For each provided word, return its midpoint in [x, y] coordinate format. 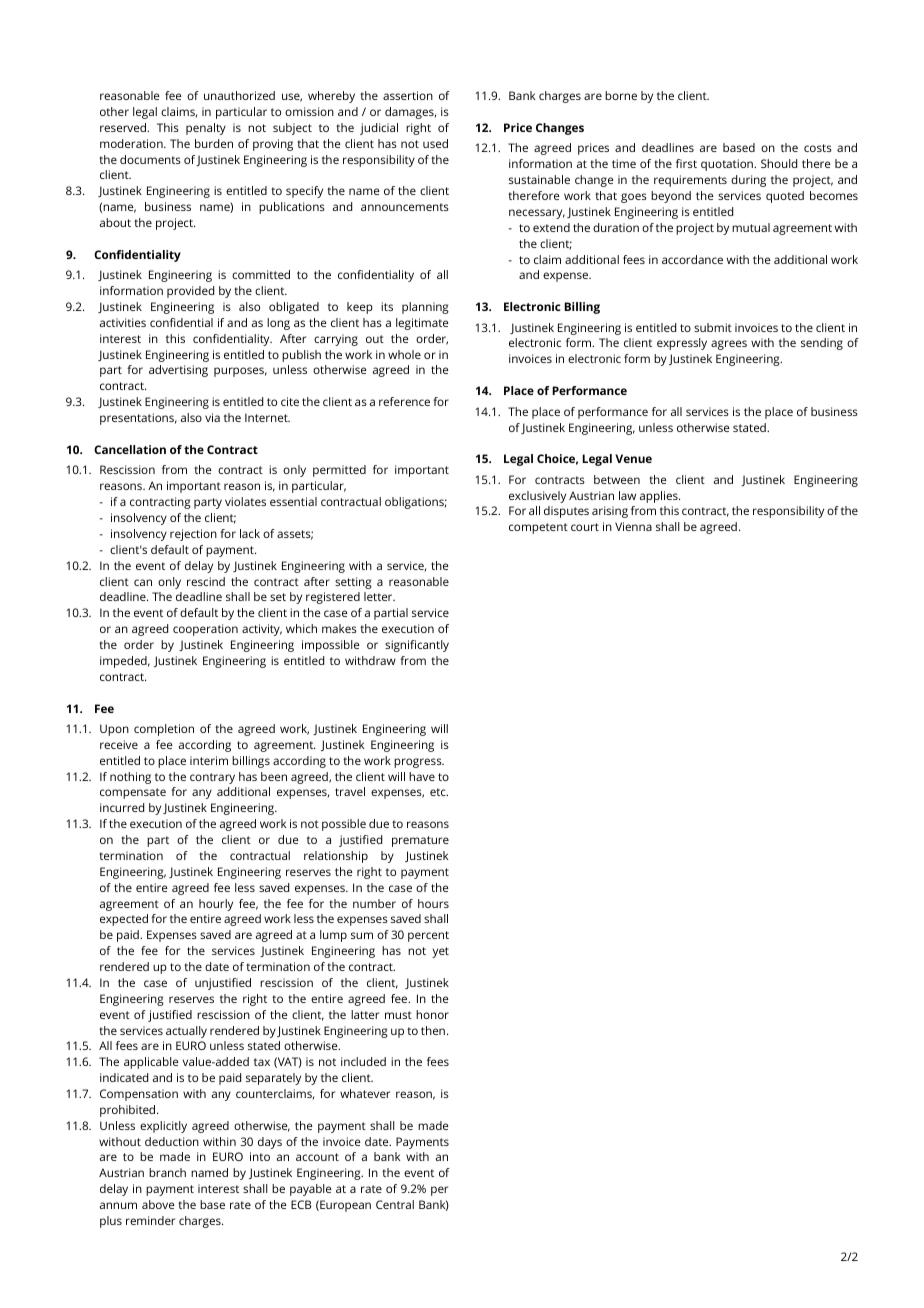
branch [167, 1172]
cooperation [205, 630]
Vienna [633, 526]
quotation [728, 165]
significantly [417, 646]
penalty [206, 129]
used [435, 143]
